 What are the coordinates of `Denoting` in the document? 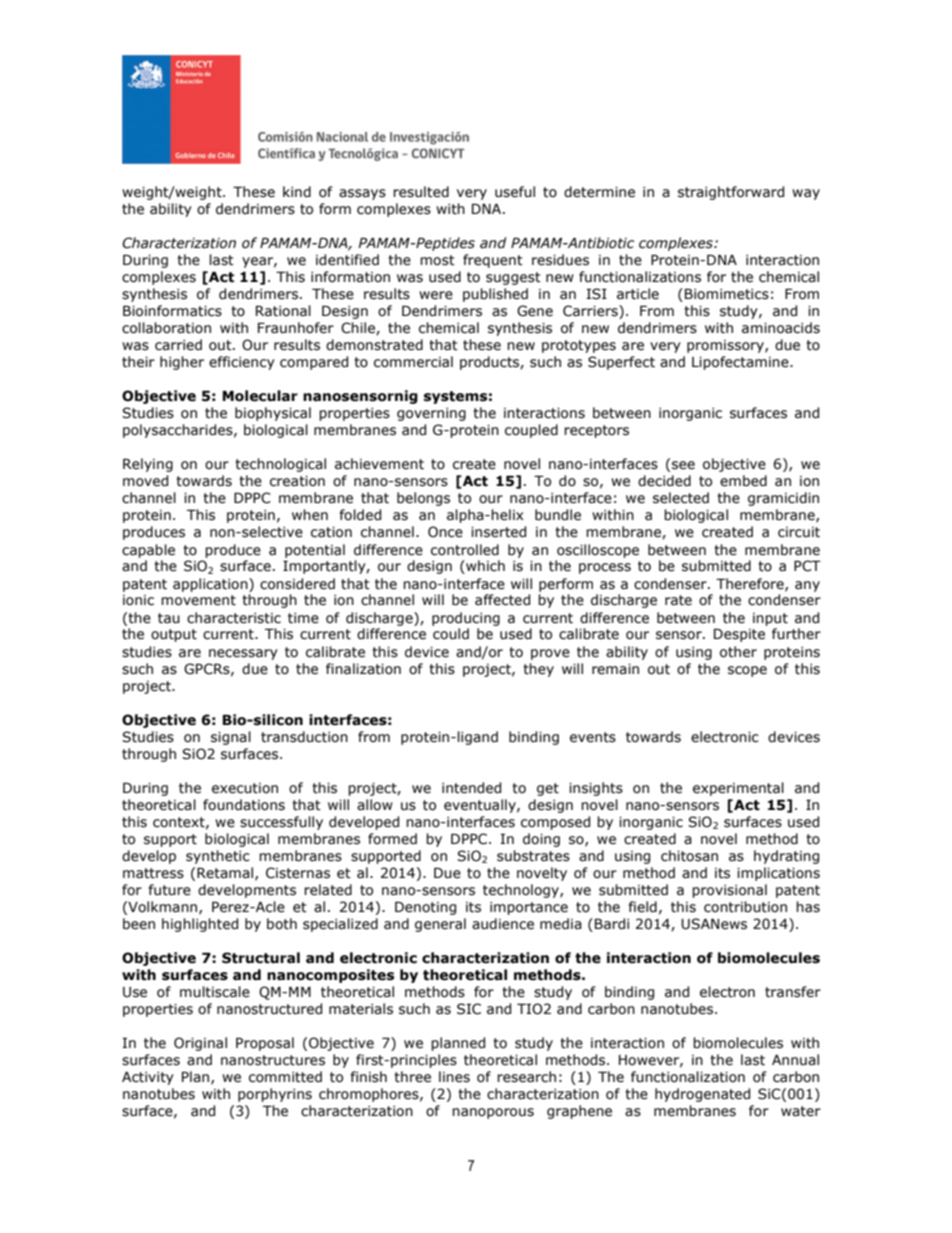 It's located at (425, 908).
